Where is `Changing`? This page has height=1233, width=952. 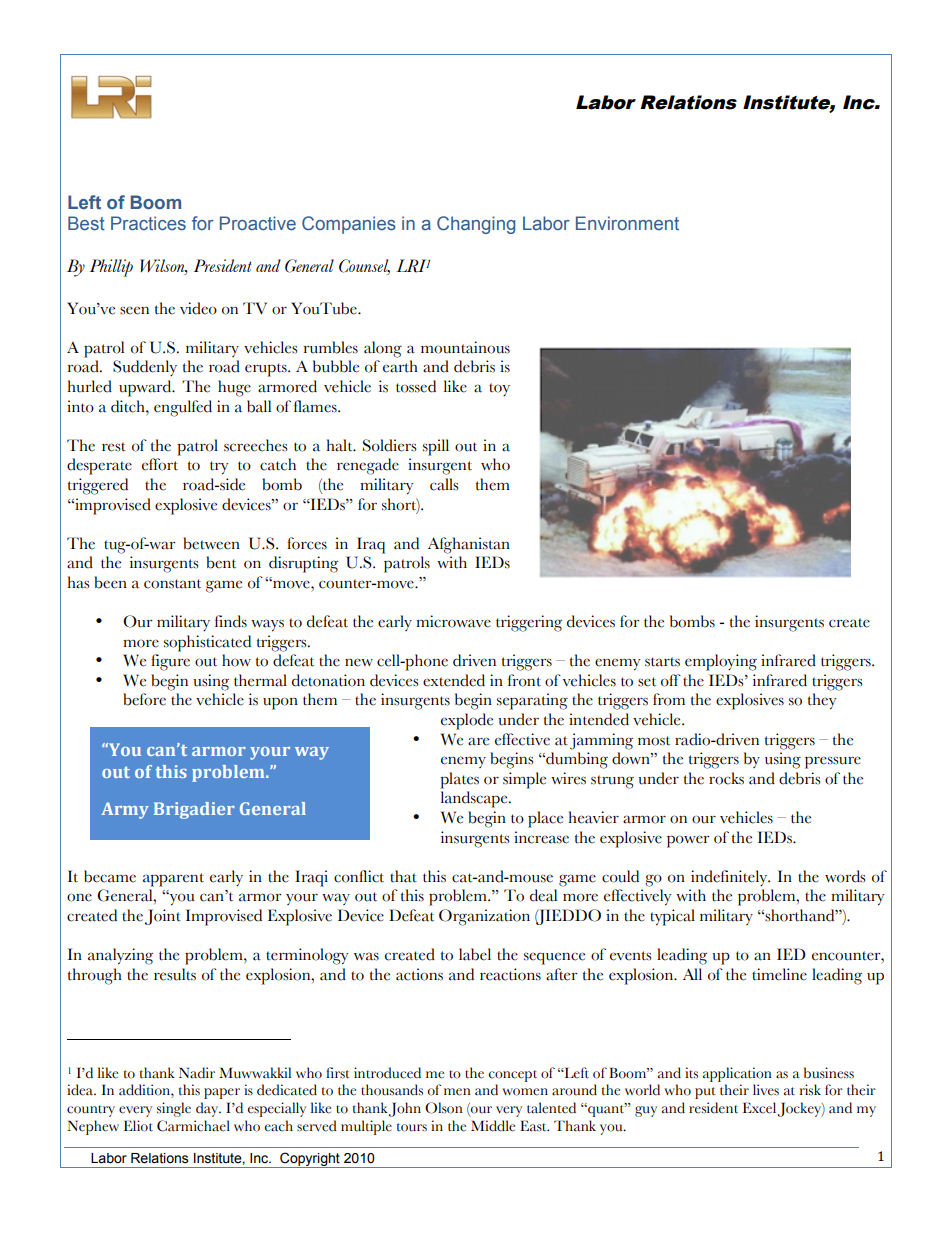
Changing is located at coordinates (476, 225).
